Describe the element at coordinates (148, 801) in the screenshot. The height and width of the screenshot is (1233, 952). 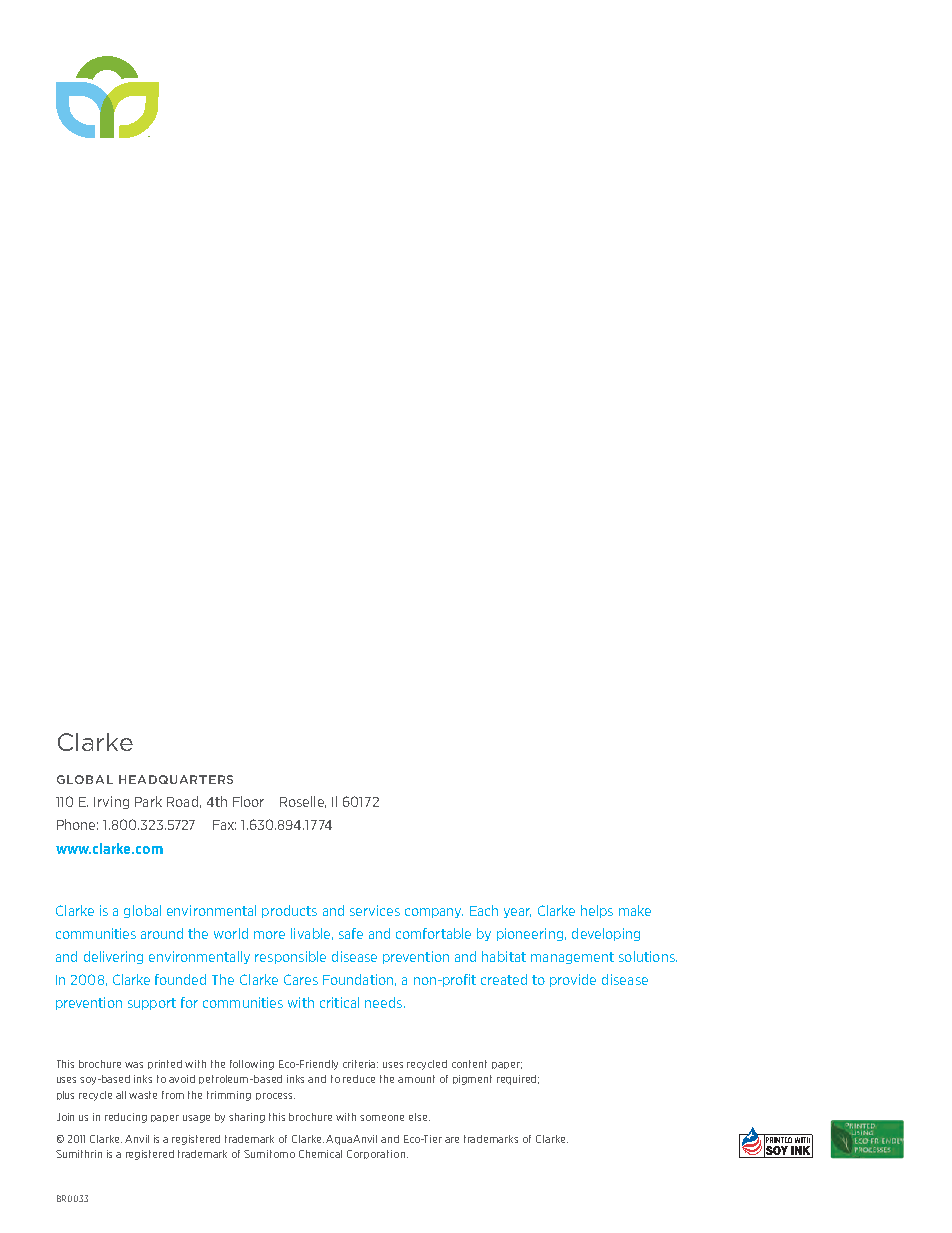
I see `Park` at that location.
